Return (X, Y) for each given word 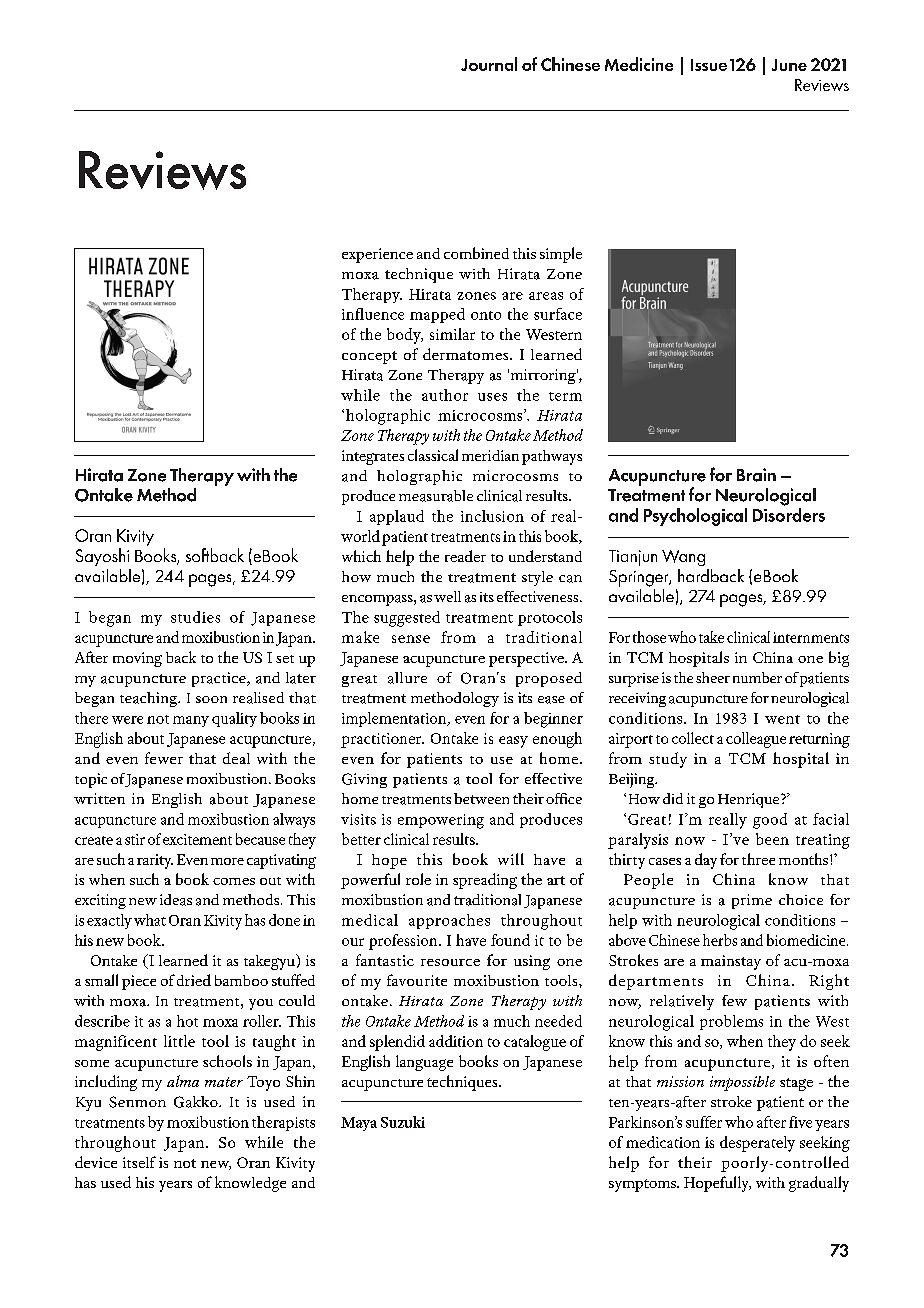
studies (195, 617)
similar (452, 334)
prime (752, 901)
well (447, 596)
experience (377, 255)
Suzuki (403, 1122)
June (789, 65)
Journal (489, 64)
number (757, 677)
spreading (485, 881)
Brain (756, 475)
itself (139, 1162)
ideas (176, 900)
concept (369, 357)
